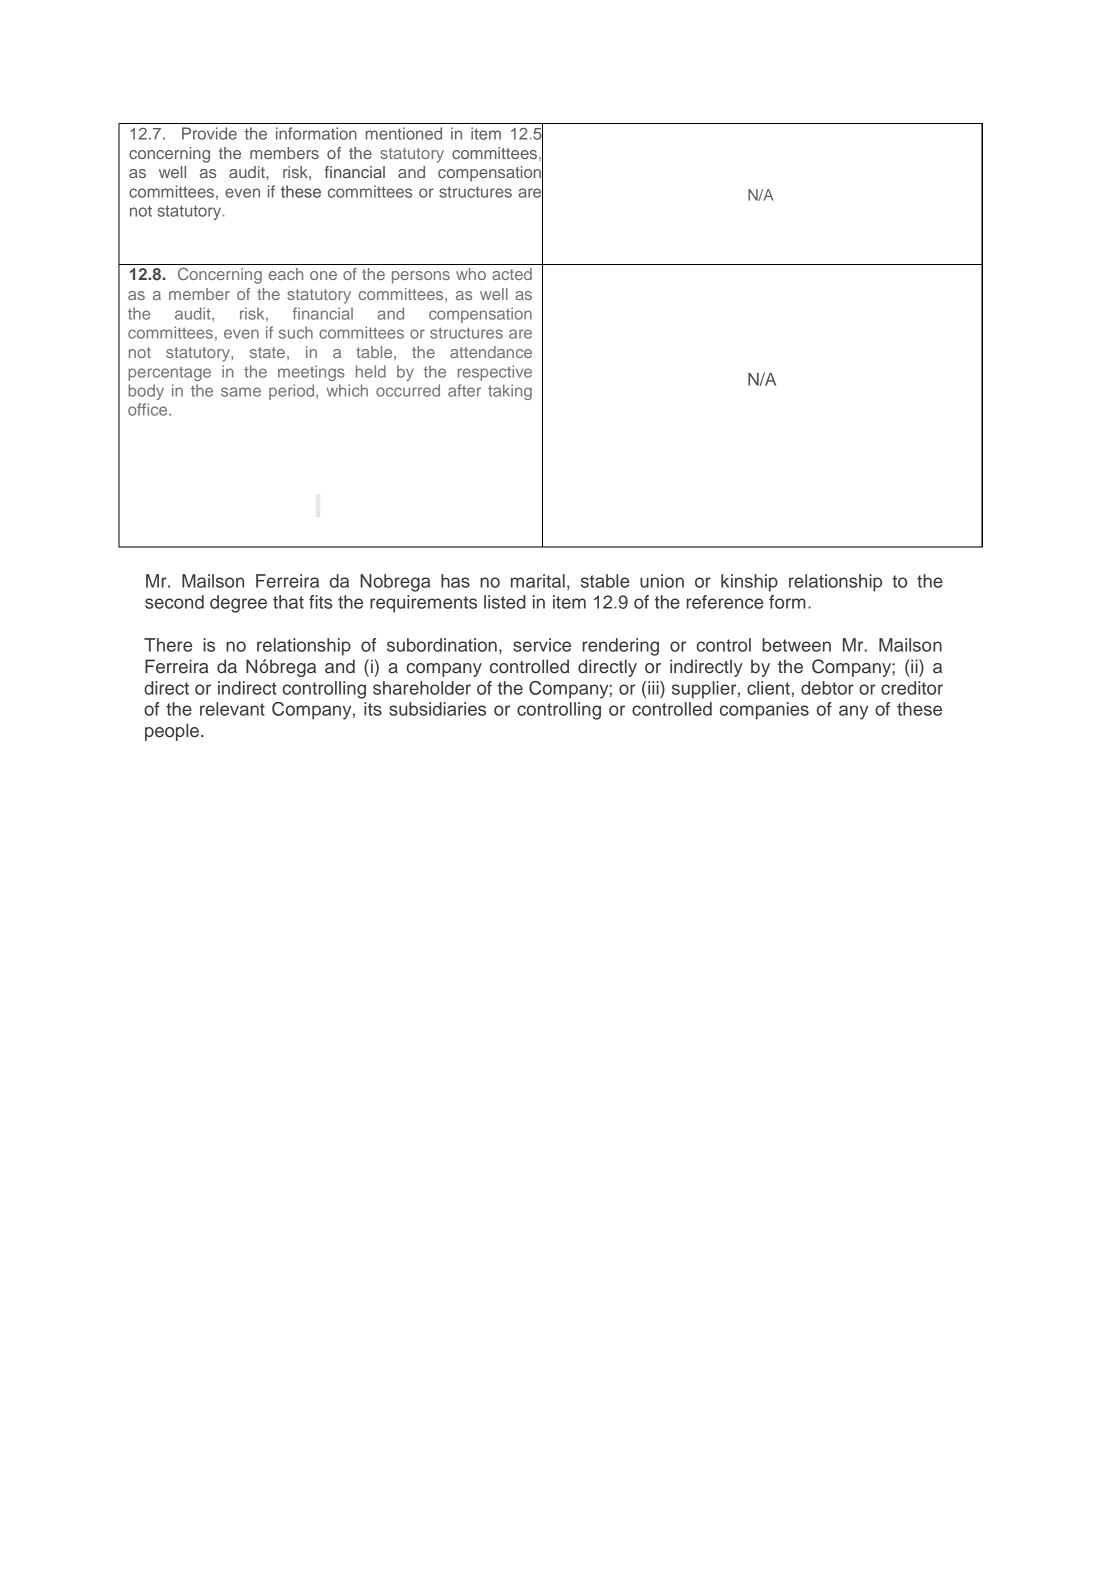 The width and height of the page is (1110, 1569). Describe the element at coordinates (749, 583) in the page. I see `kinship` at that location.
